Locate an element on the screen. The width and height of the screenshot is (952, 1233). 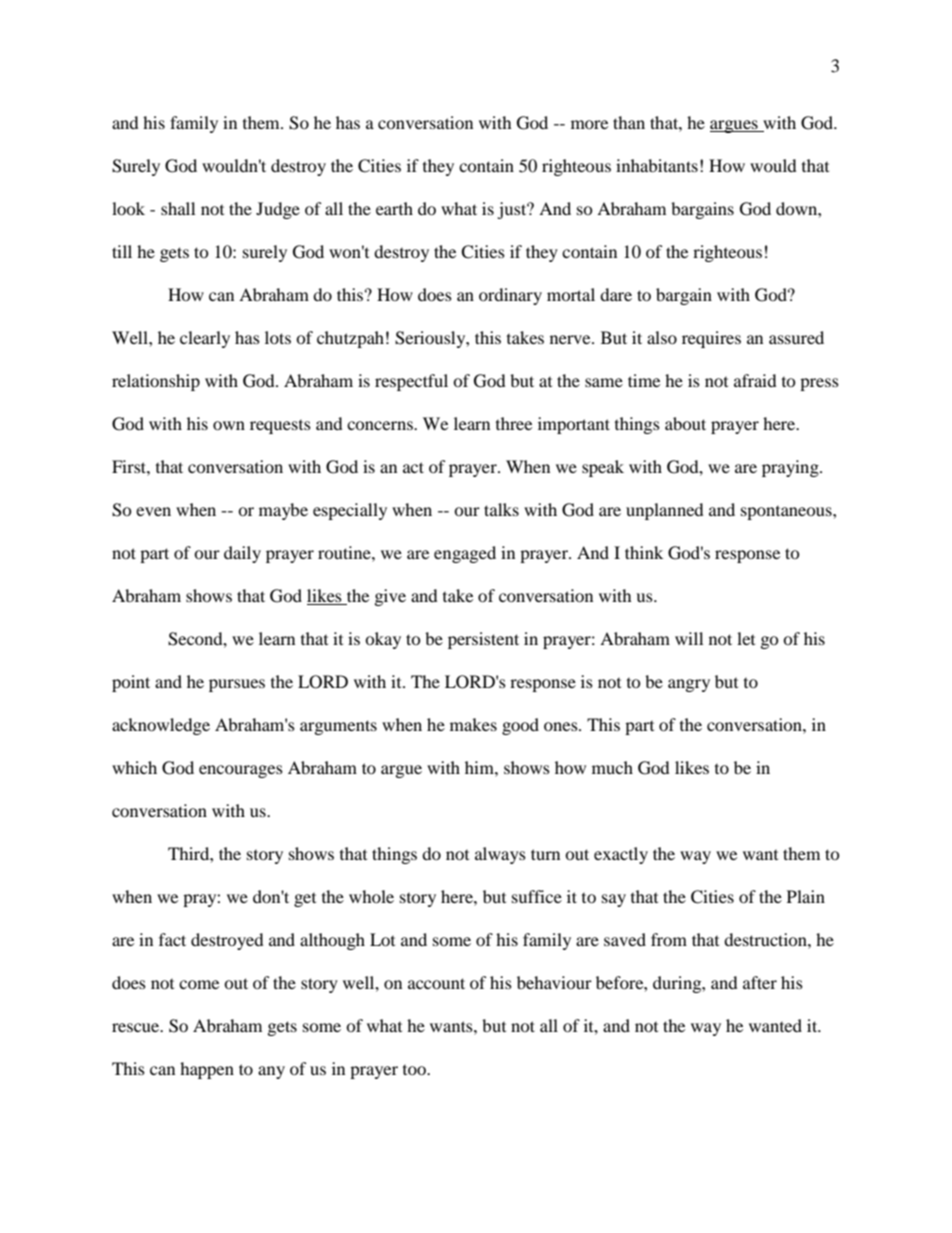
shall is located at coordinates (178, 208).
